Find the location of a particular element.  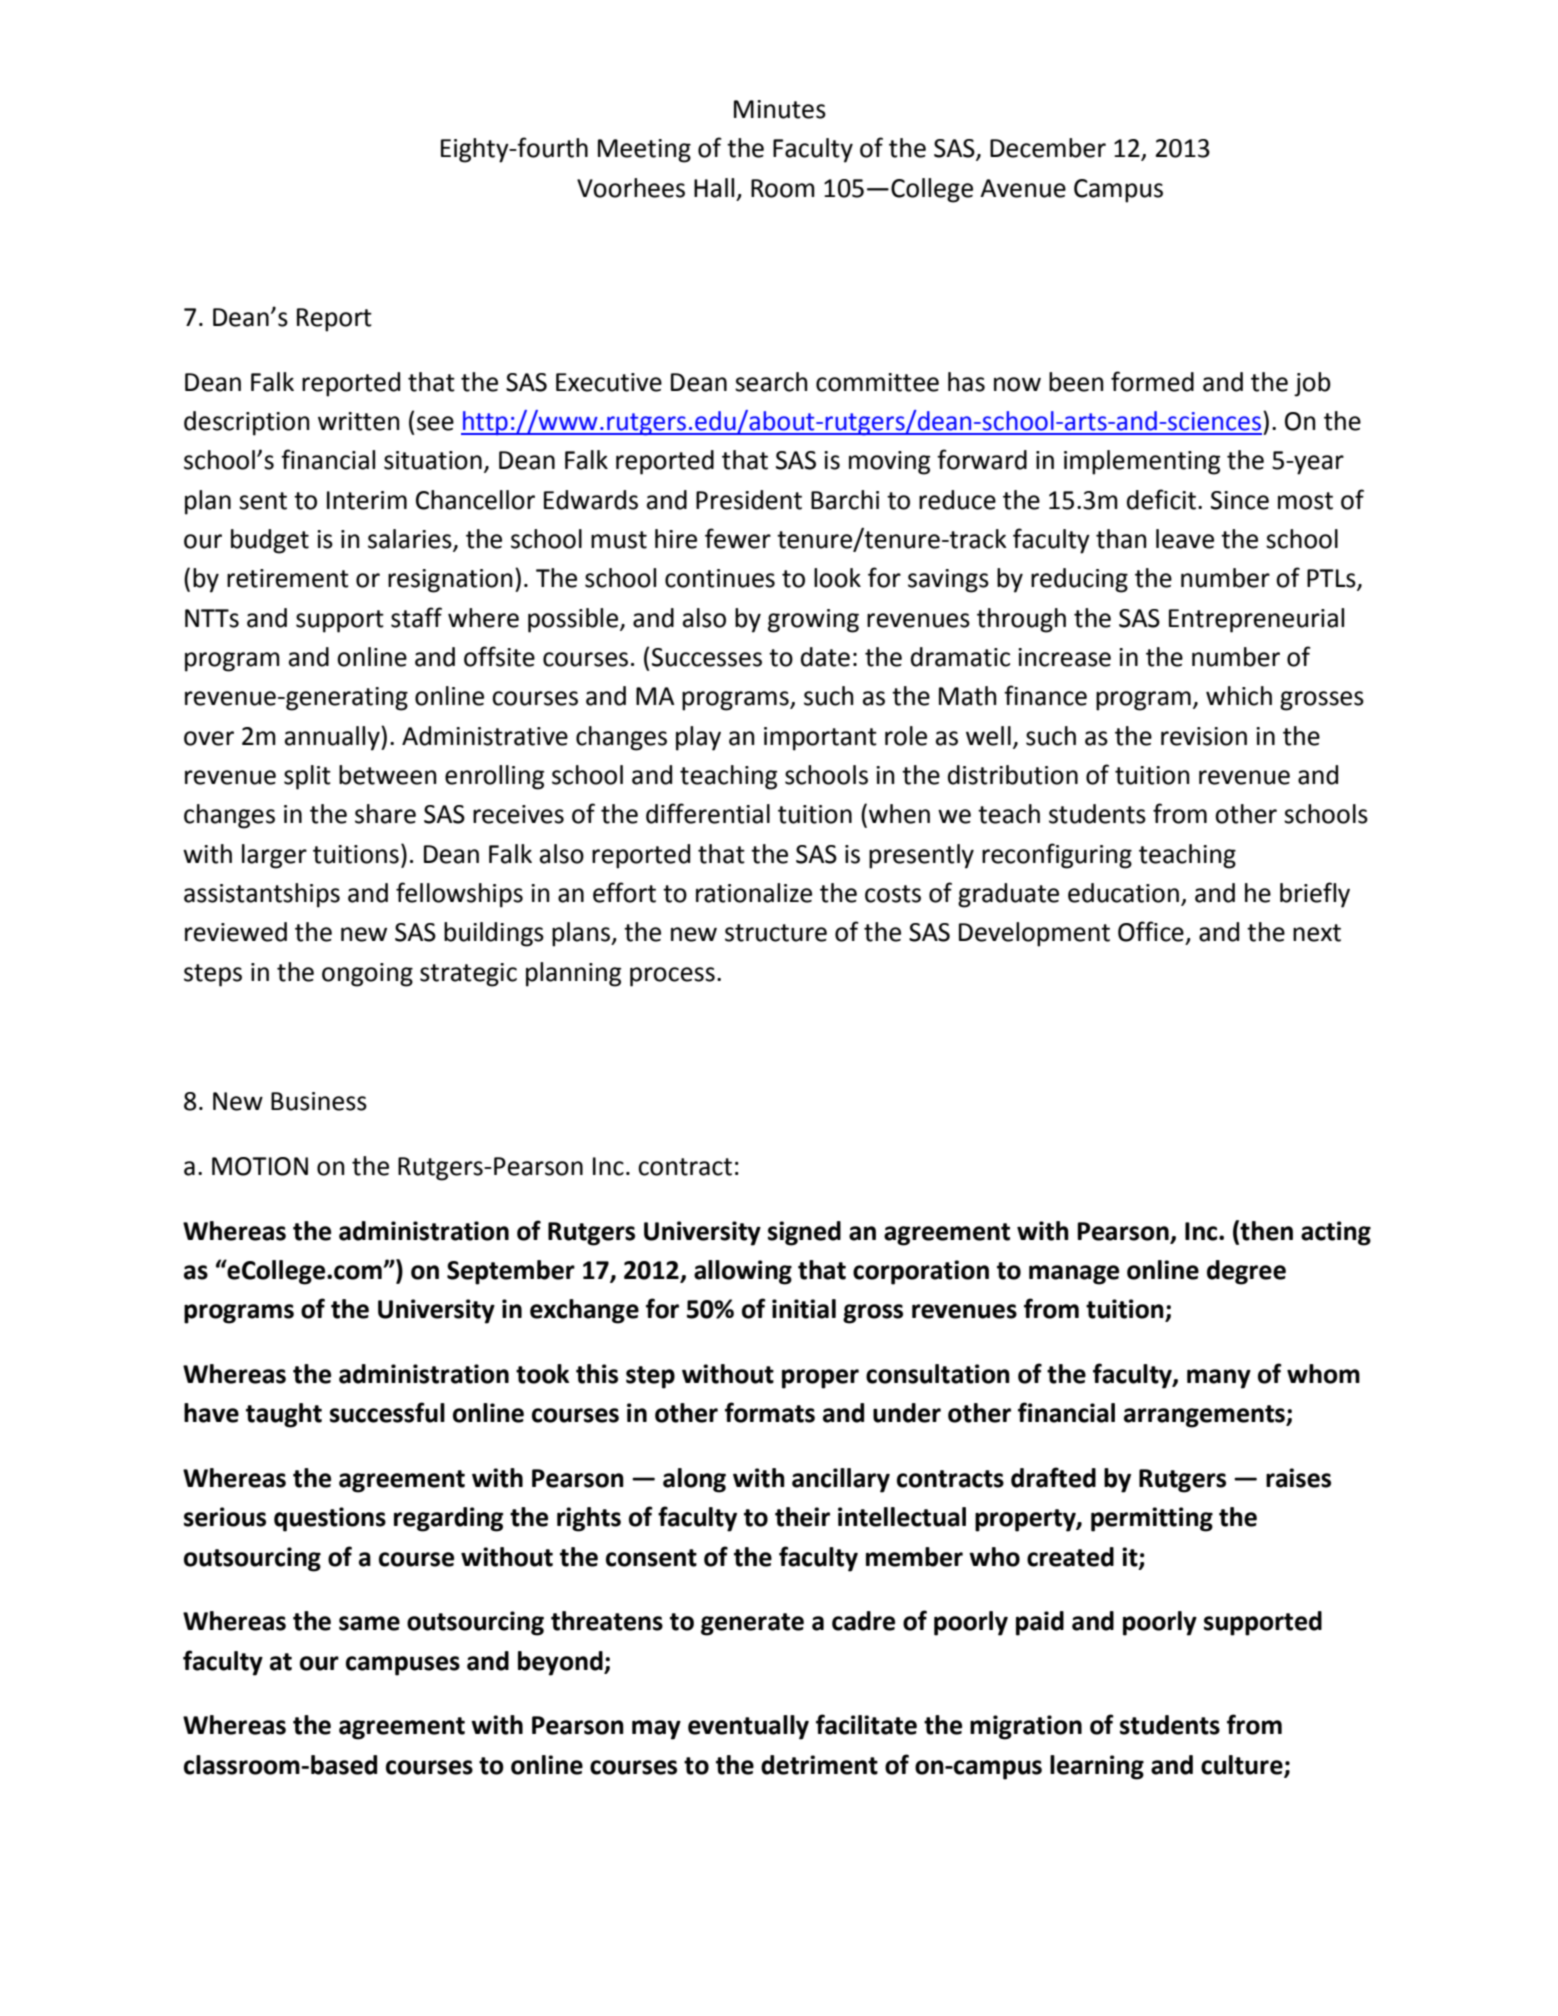

December is located at coordinates (1048, 148).
